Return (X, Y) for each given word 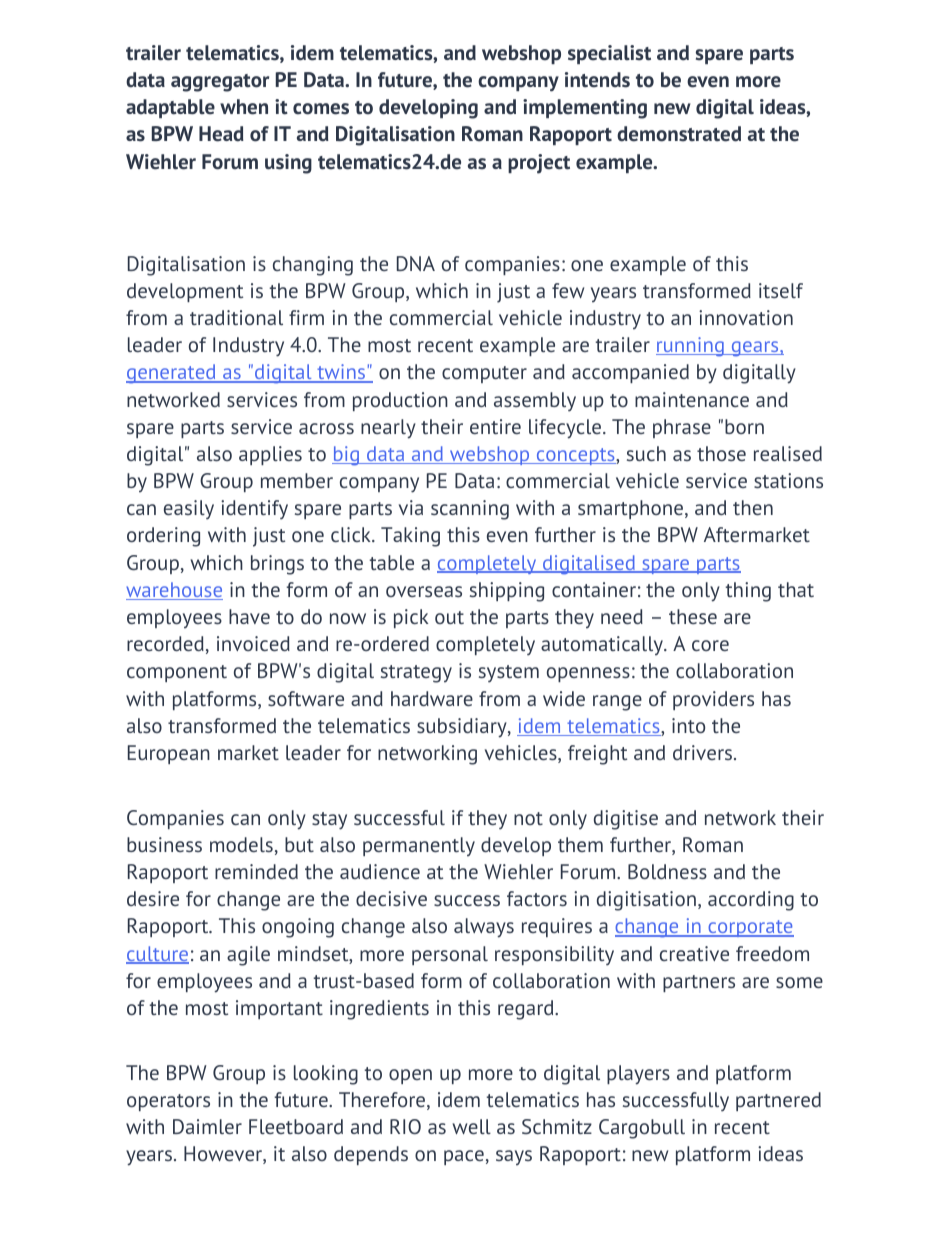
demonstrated (679, 134)
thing (748, 592)
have (249, 616)
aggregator (220, 83)
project (539, 164)
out (449, 617)
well (471, 1126)
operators (168, 1102)
